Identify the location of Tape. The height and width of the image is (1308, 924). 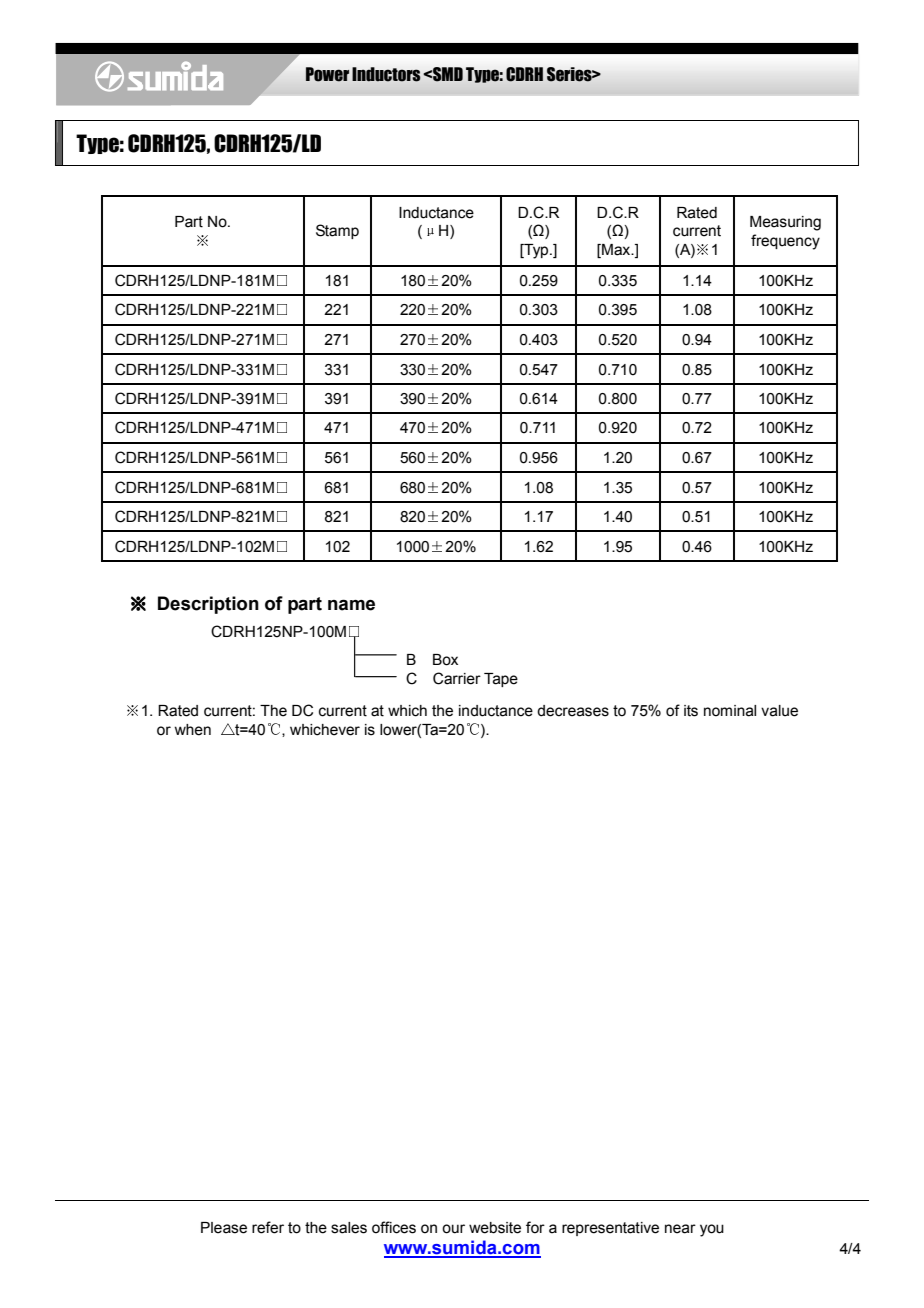
(501, 680).
